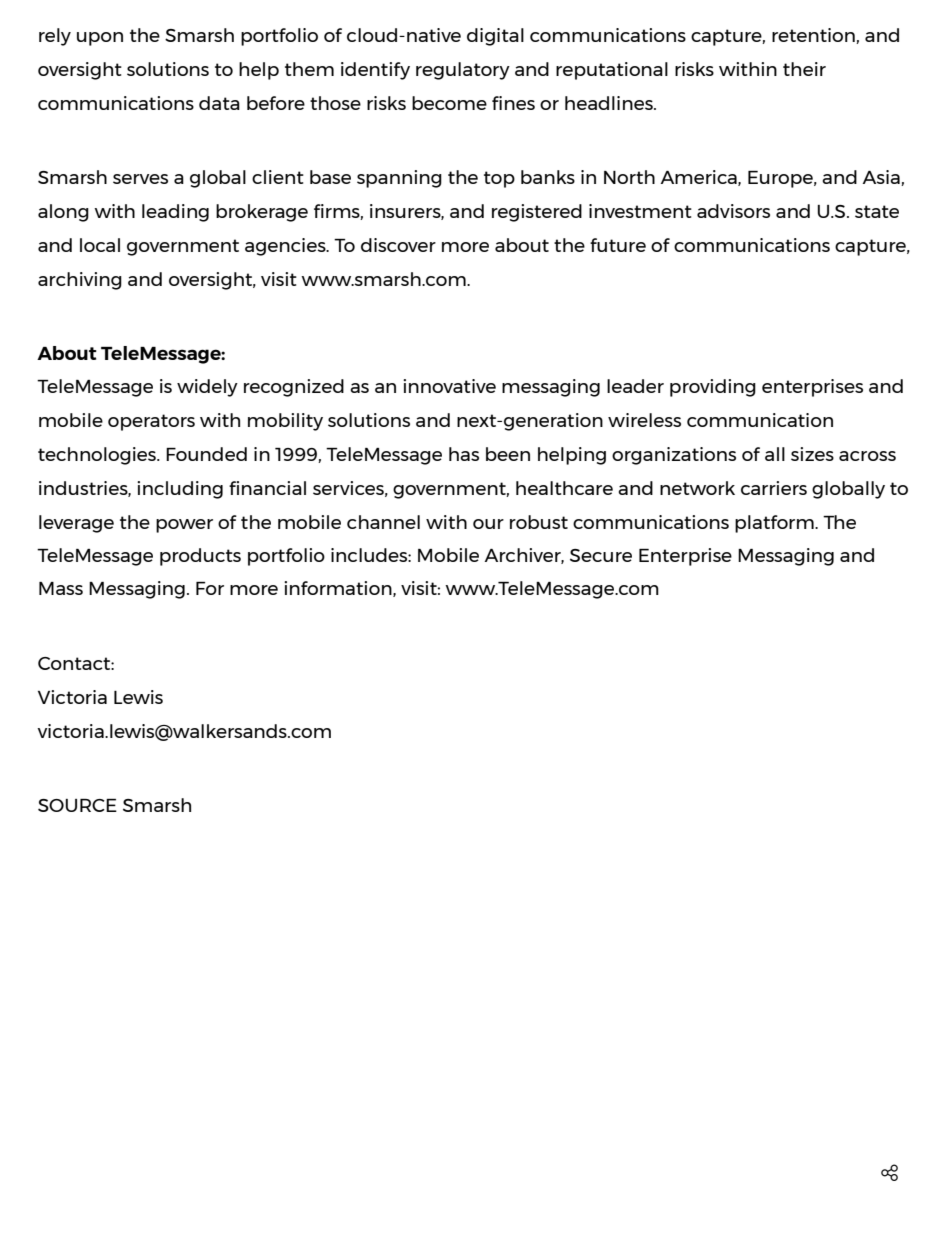 The width and height of the screenshot is (952, 1233). What do you see at coordinates (151, 422) in the screenshot?
I see `operators` at bounding box center [151, 422].
